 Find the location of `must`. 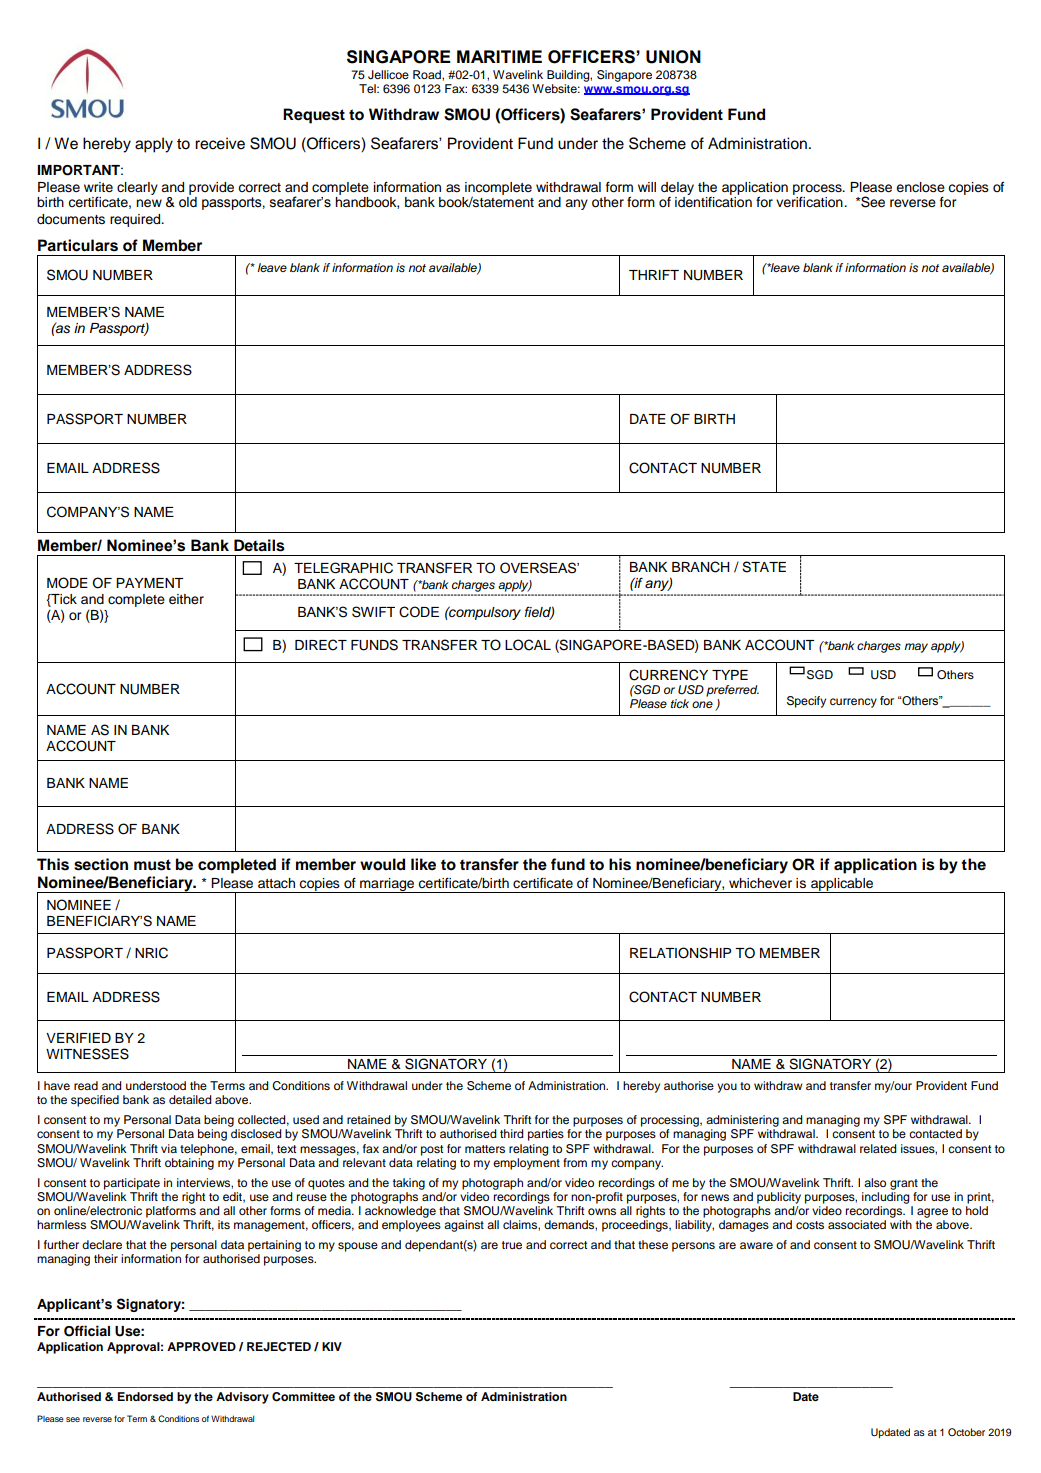

must is located at coordinates (152, 865).
